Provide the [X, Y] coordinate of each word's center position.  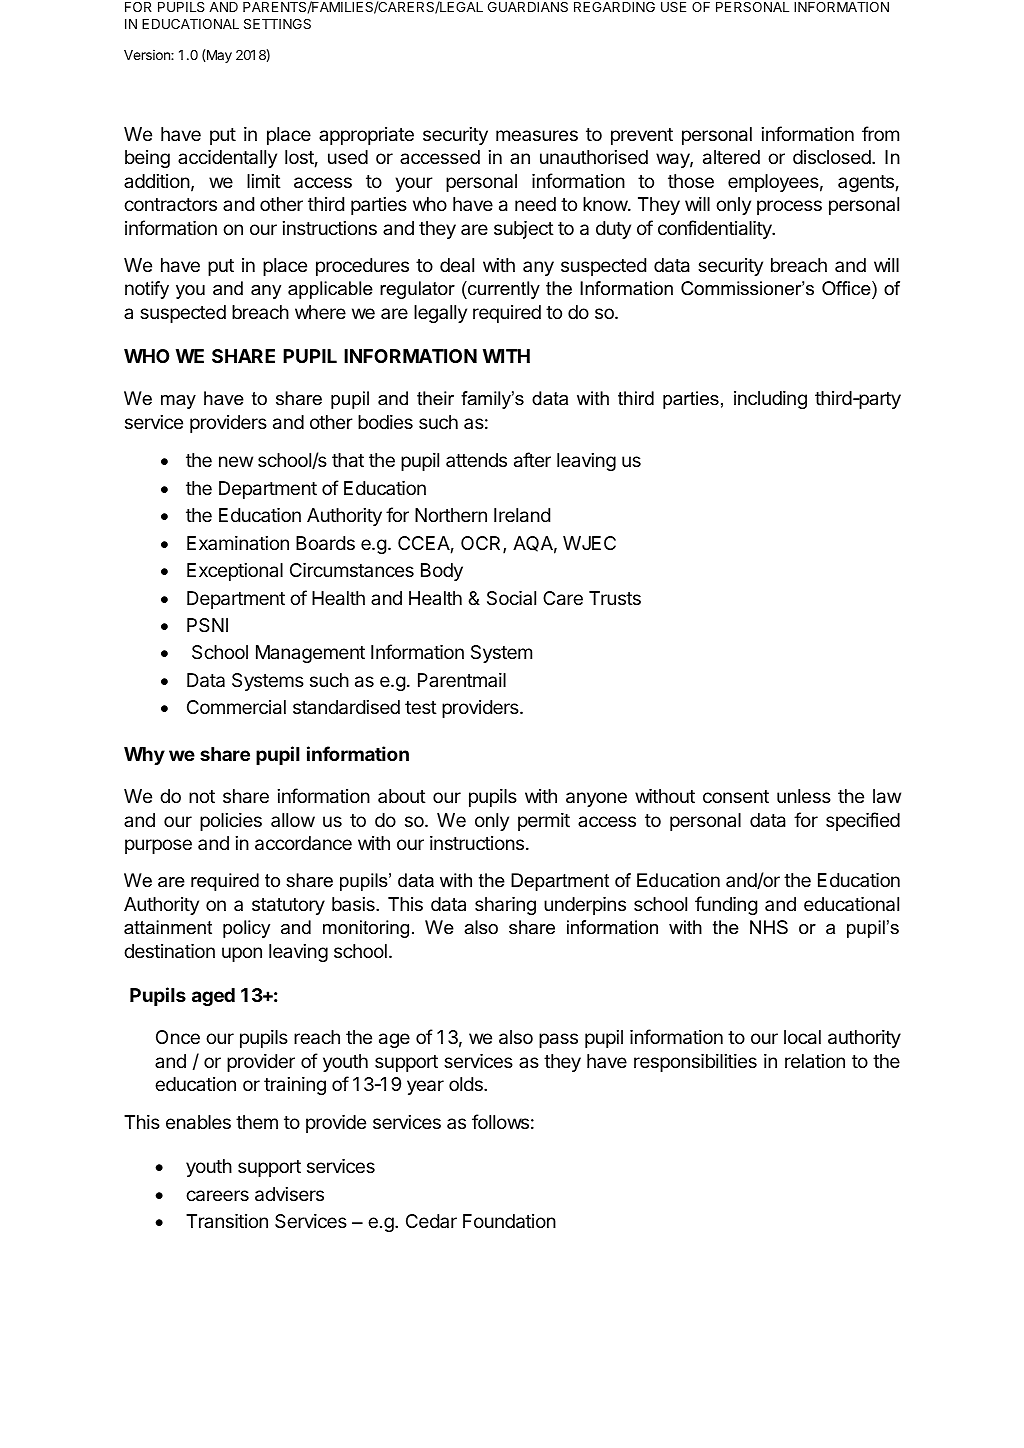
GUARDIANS [528, 7]
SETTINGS [277, 24]
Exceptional [235, 572]
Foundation [509, 1221]
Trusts [615, 598]
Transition [227, 1221]
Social [511, 598]
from [880, 133]
